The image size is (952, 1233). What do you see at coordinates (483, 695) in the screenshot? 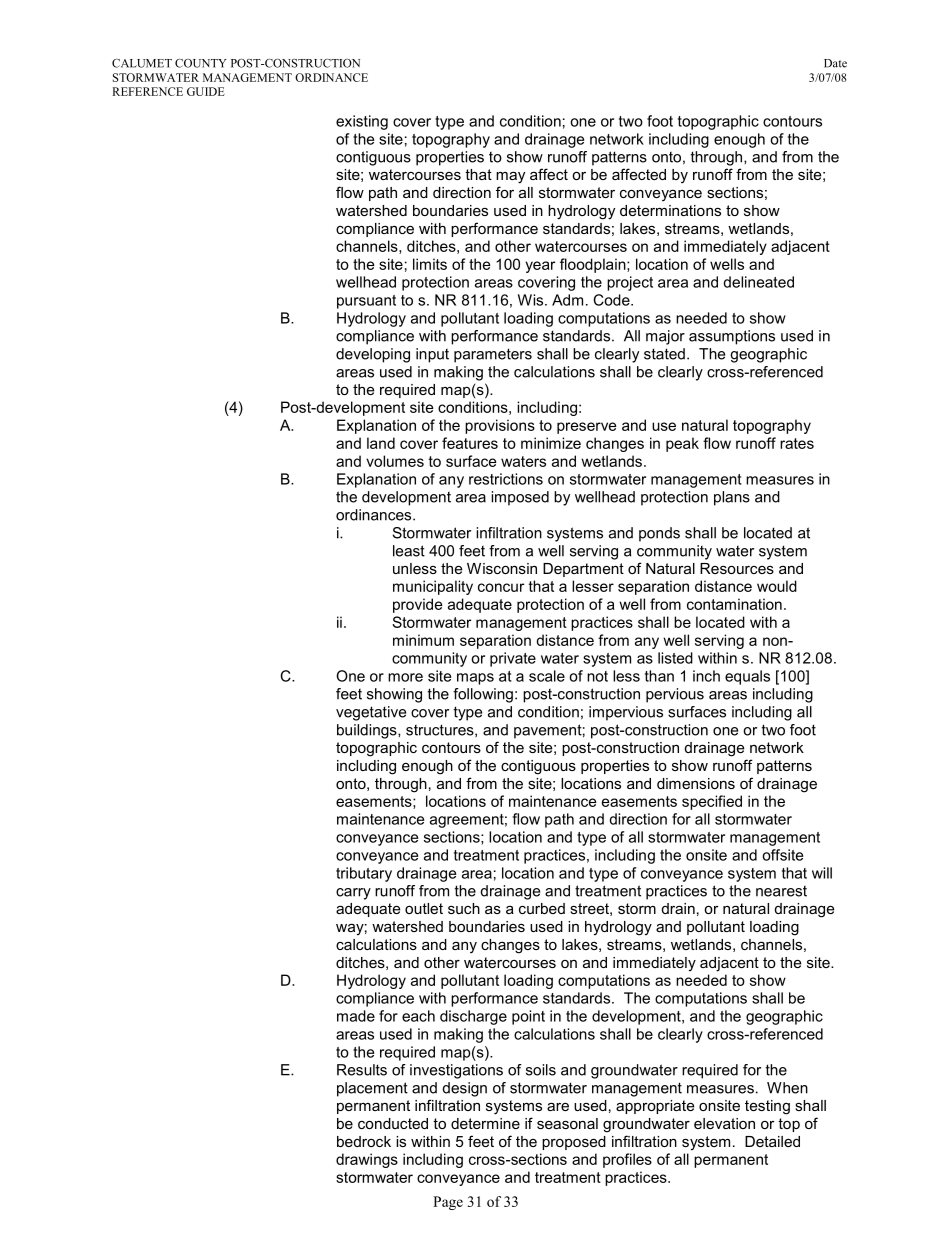
I see `following` at bounding box center [483, 695].
